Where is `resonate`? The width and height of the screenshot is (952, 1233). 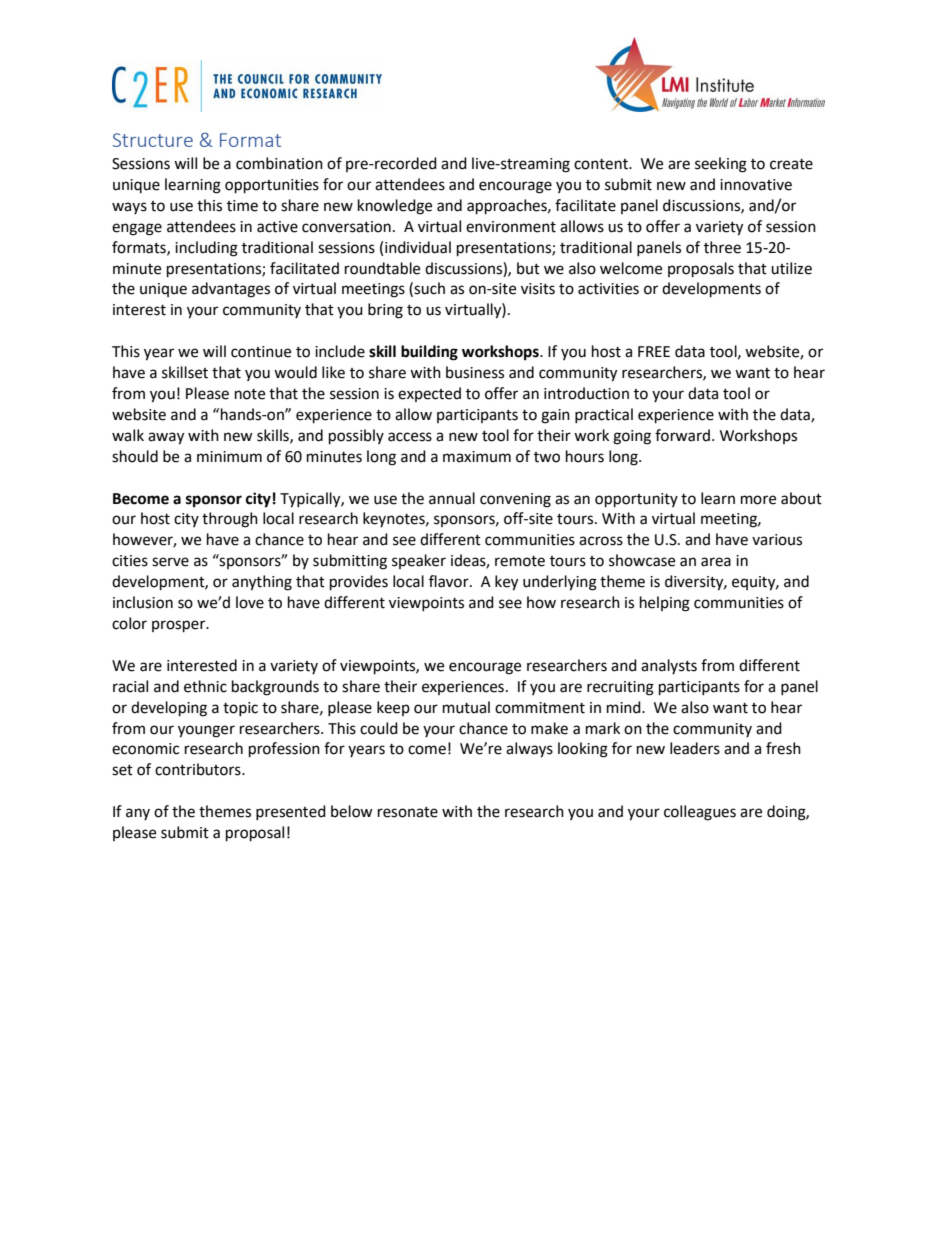 resonate is located at coordinates (408, 812).
